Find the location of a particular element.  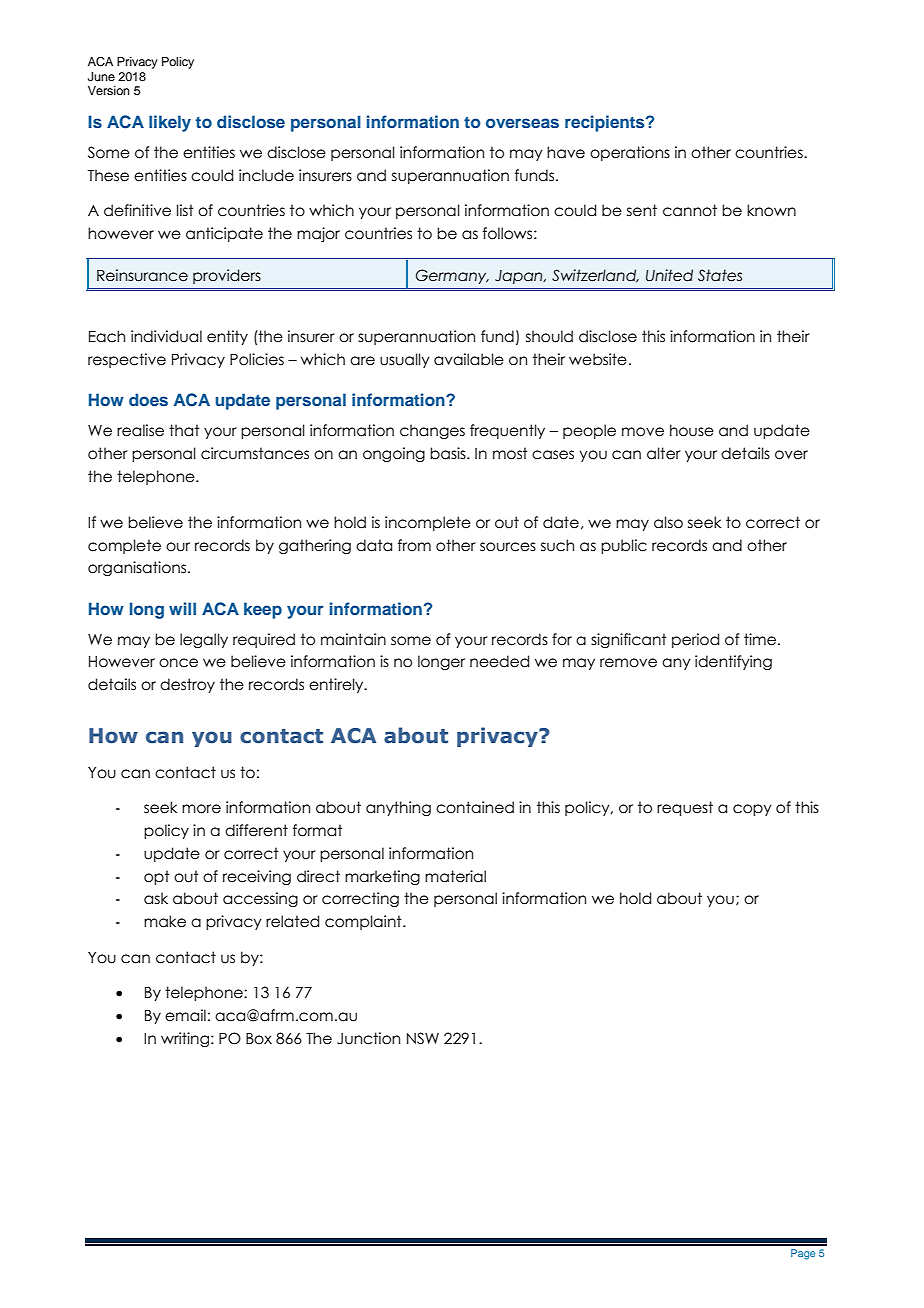

likely is located at coordinates (170, 123).
